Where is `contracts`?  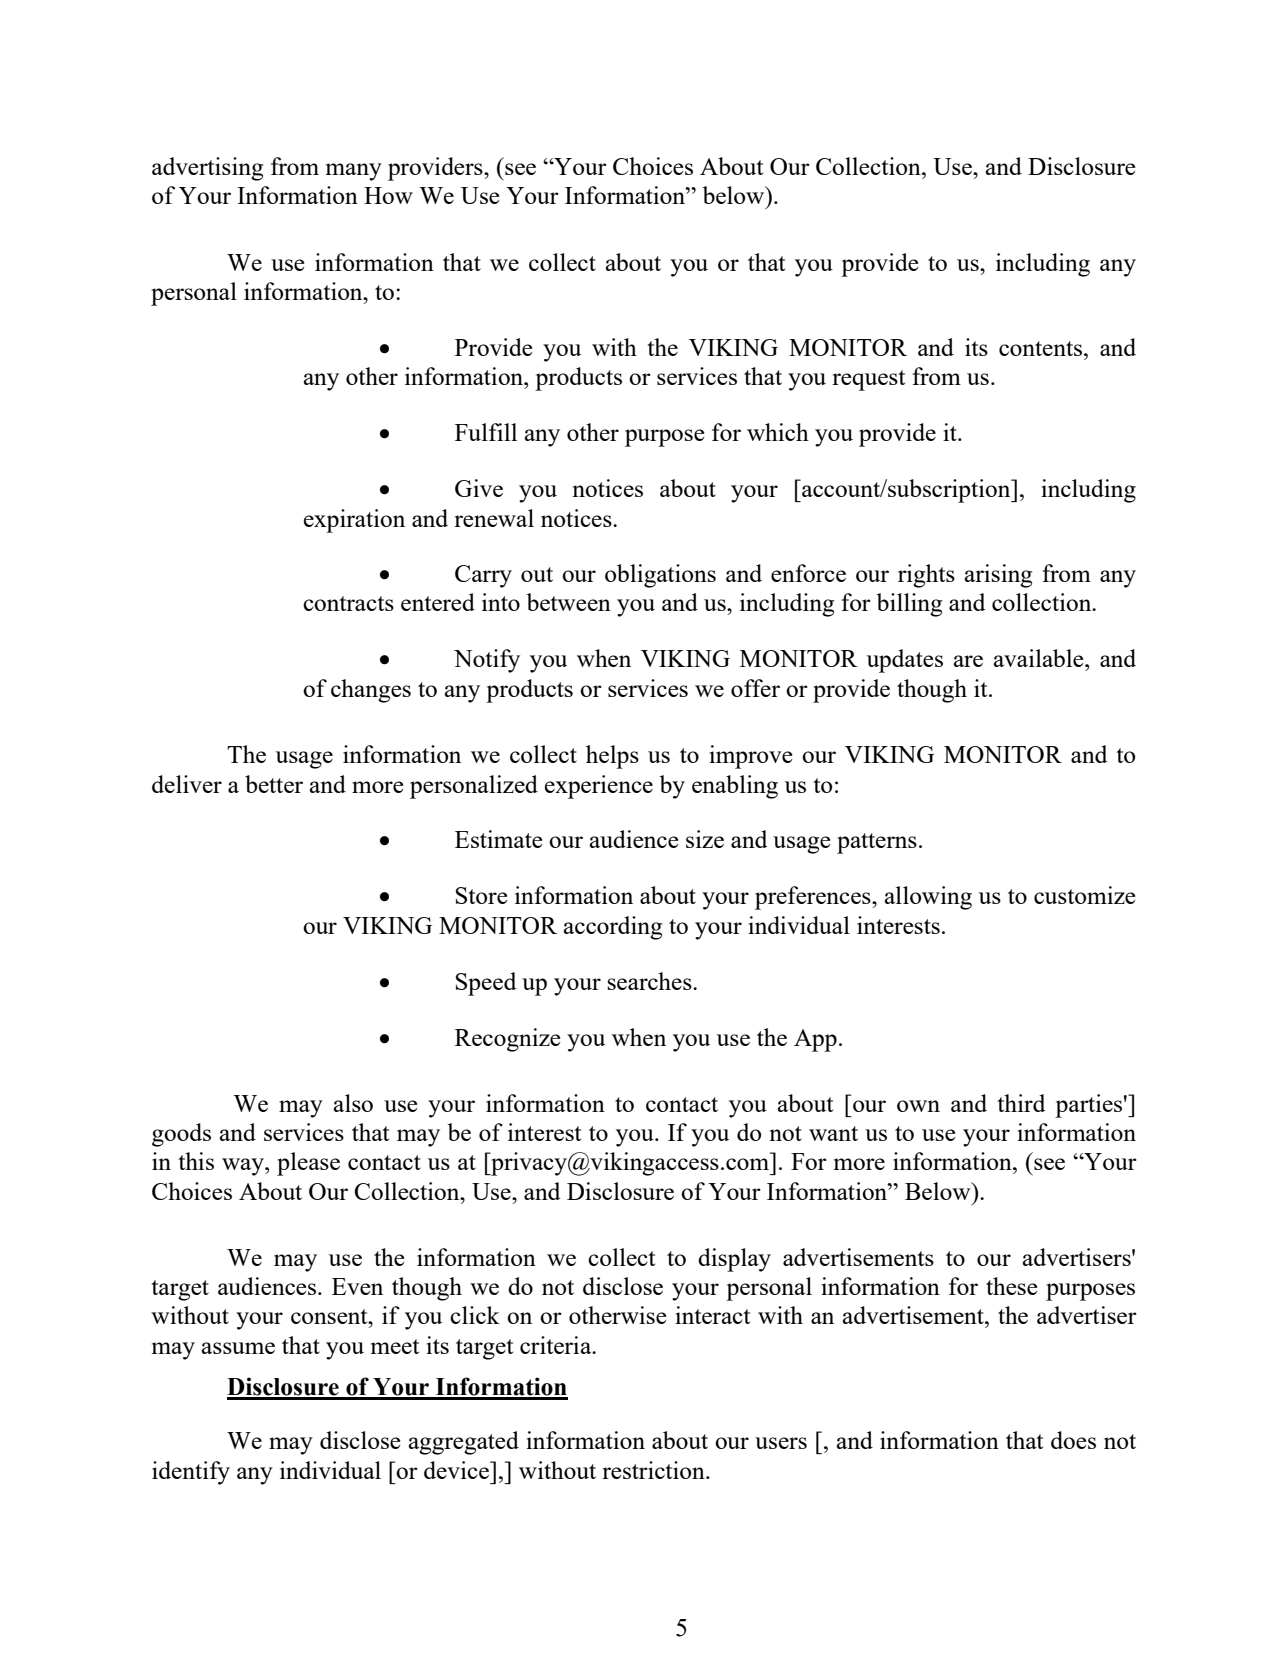 contracts is located at coordinates (348, 603).
